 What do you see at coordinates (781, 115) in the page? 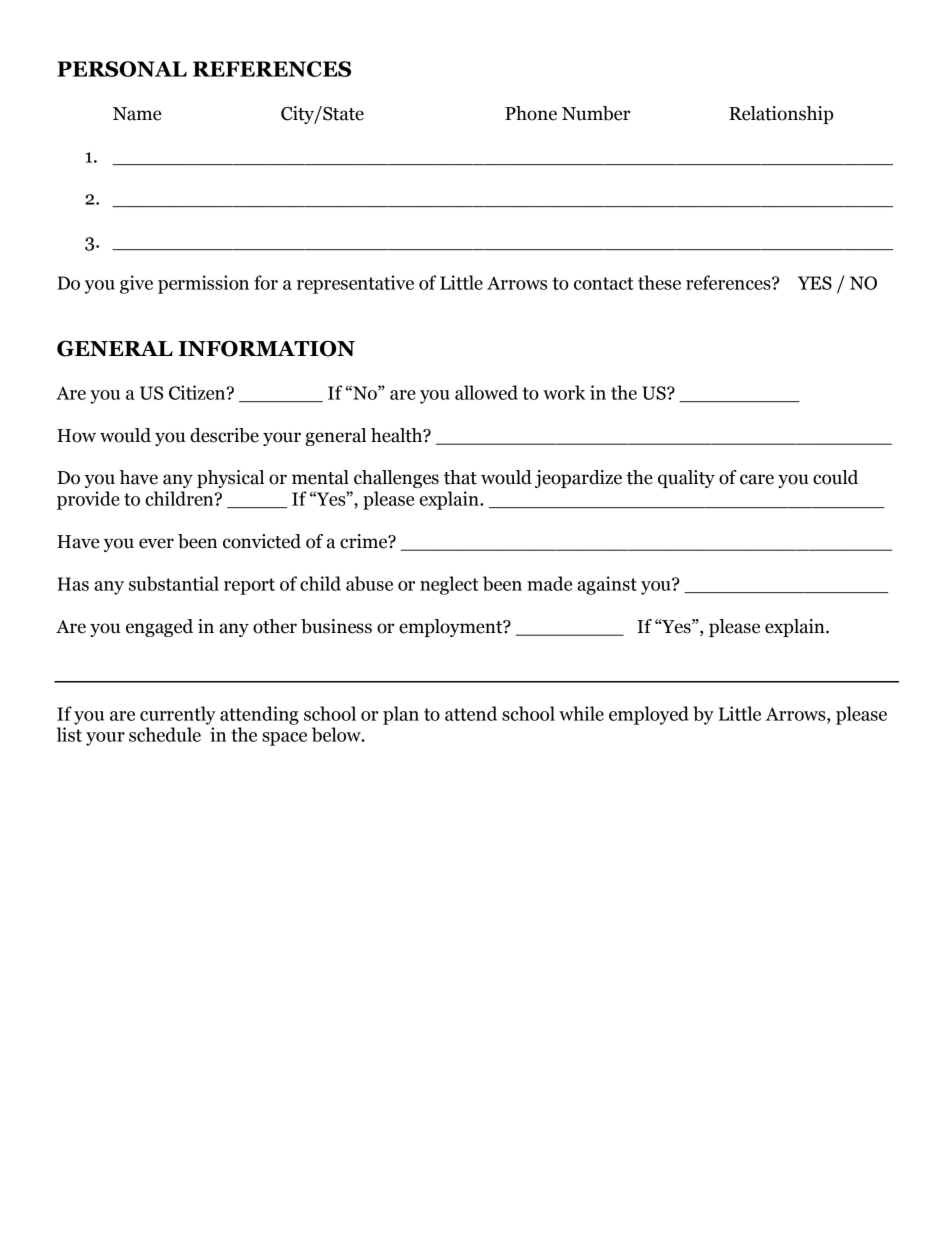
I see `Relationship` at bounding box center [781, 115].
